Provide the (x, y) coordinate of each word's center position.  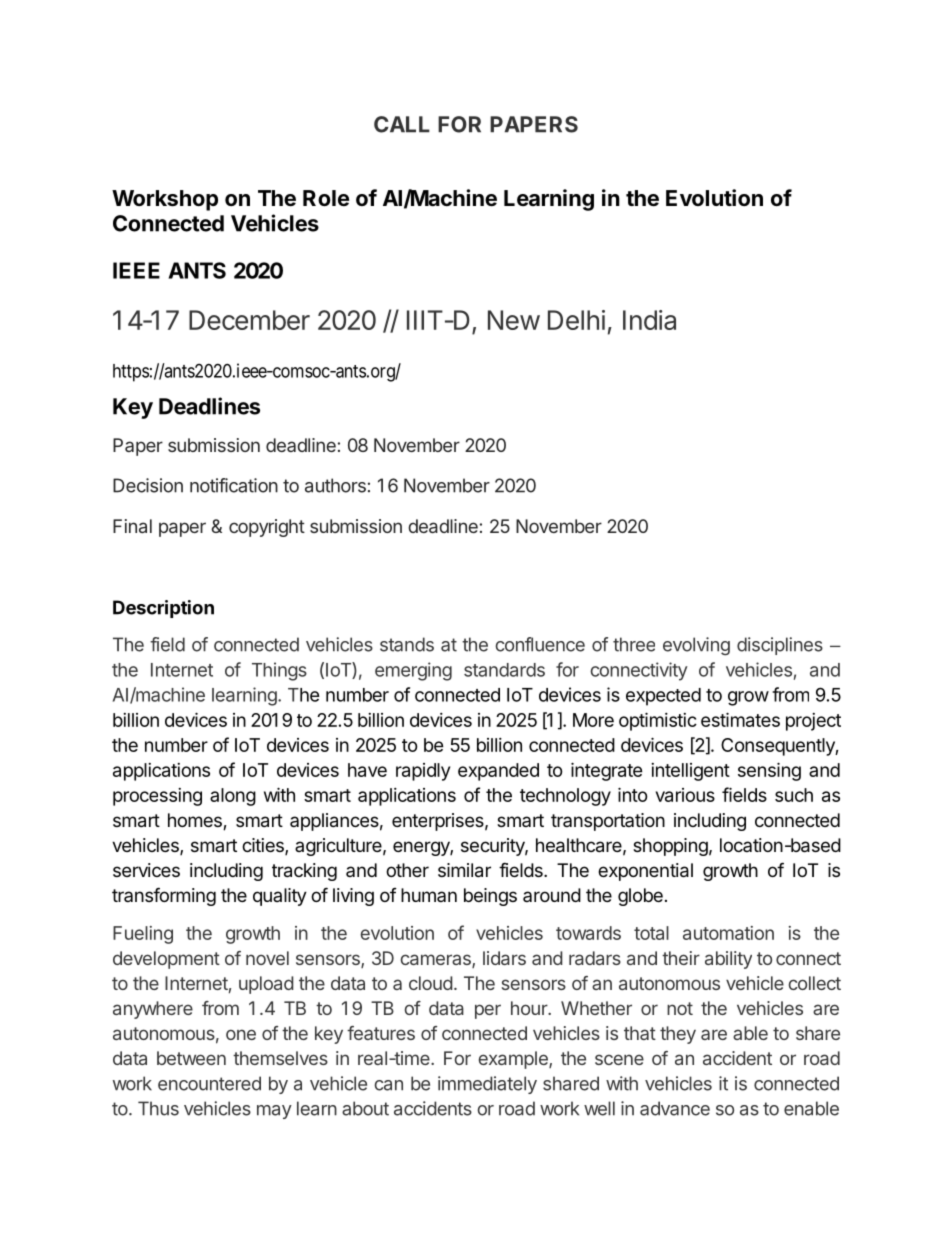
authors (335, 485)
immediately (487, 1085)
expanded (498, 772)
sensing (769, 771)
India (649, 320)
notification (234, 485)
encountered (209, 1083)
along (233, 797)
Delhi (576, 320)
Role (326, 198)
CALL (402, 124)
